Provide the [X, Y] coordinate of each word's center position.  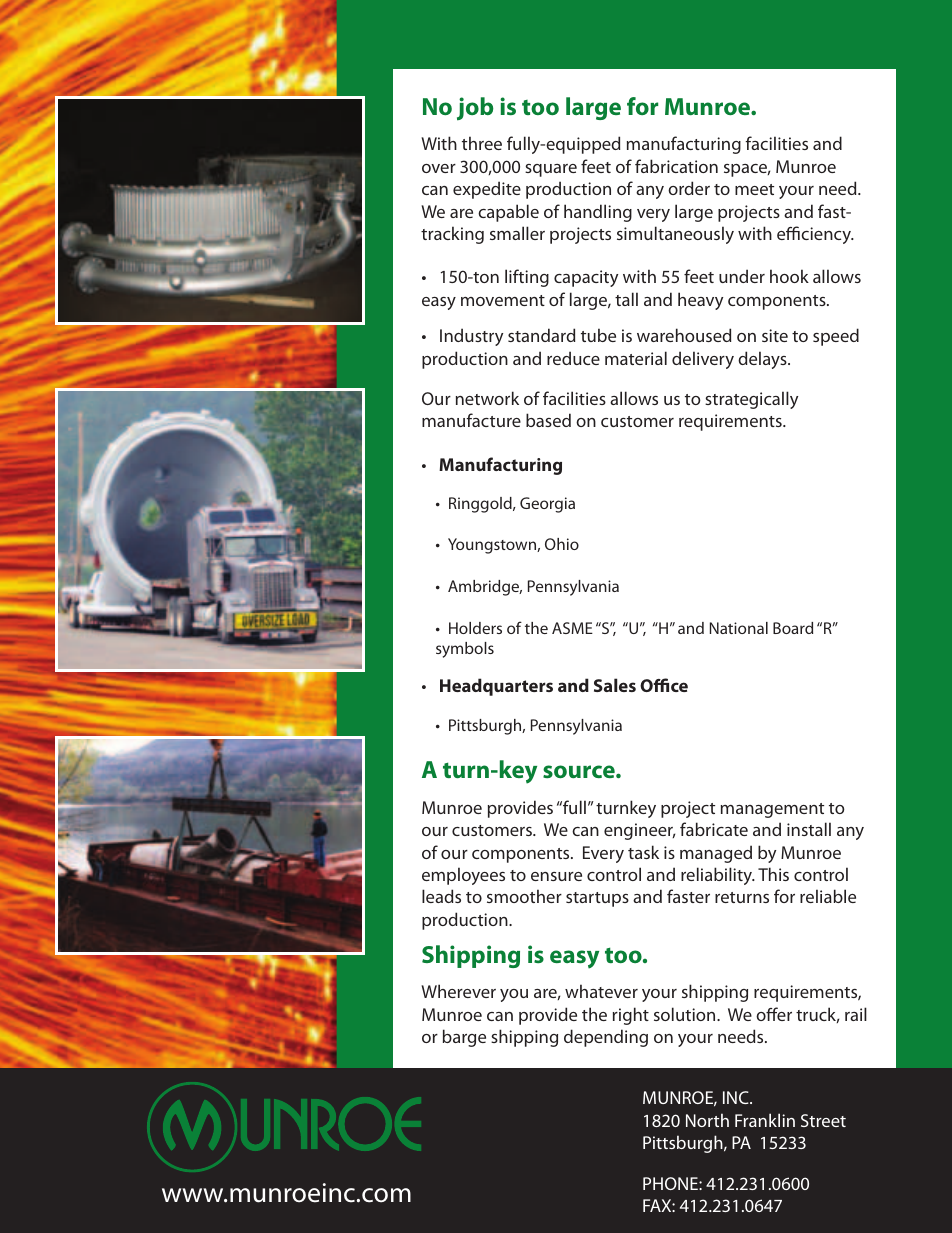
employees [463, 876]
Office [664, 685]
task [643, 852]
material [636, 358]
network [487, 398]
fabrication [676, 166]
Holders [475, 628]
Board [793, 628]
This [773, 874]
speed [836, 337]
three [482, 143]
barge [464, 1038]
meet [754, 189]
